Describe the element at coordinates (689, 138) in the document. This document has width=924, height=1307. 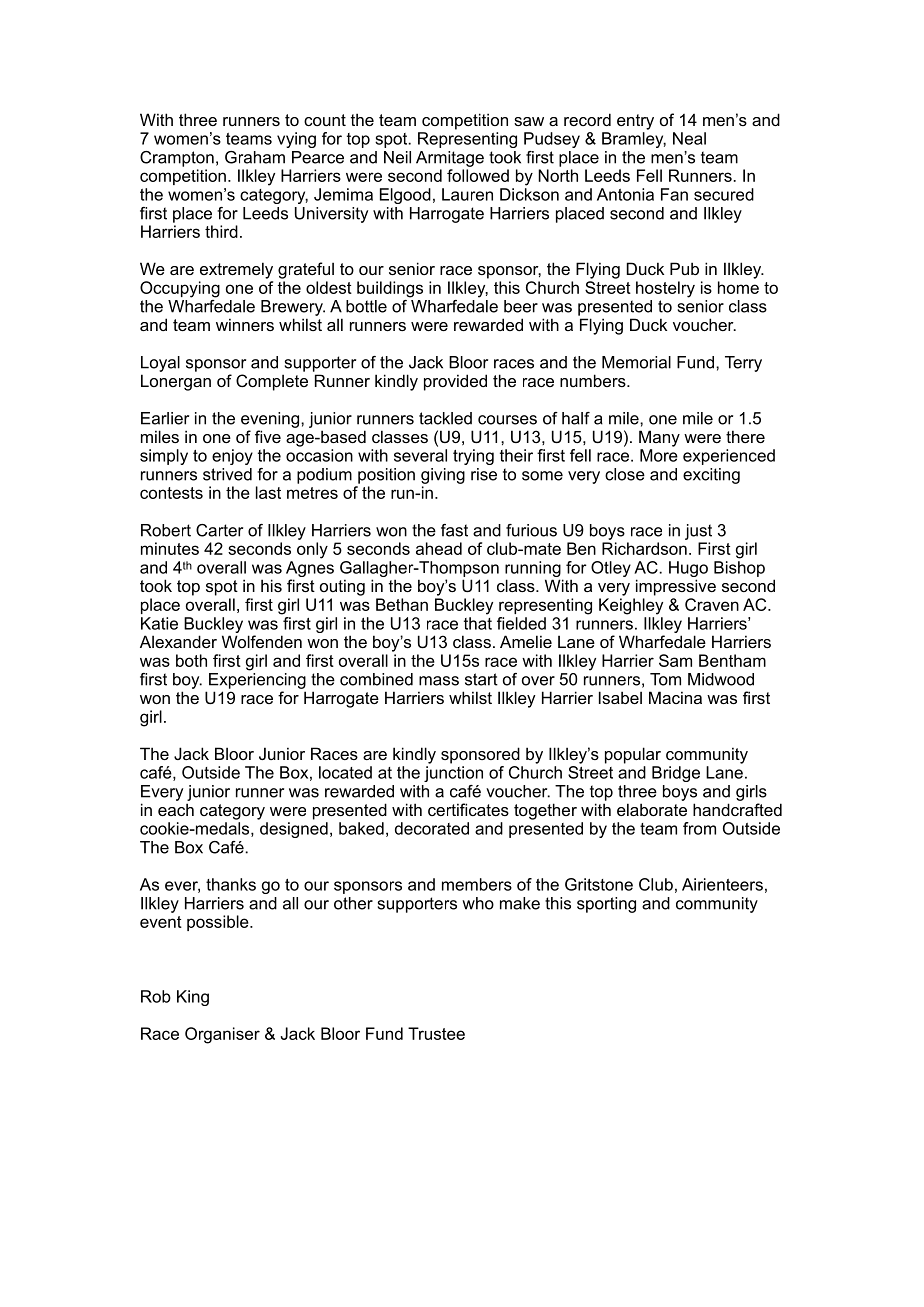
I see `Neal` at that location.
